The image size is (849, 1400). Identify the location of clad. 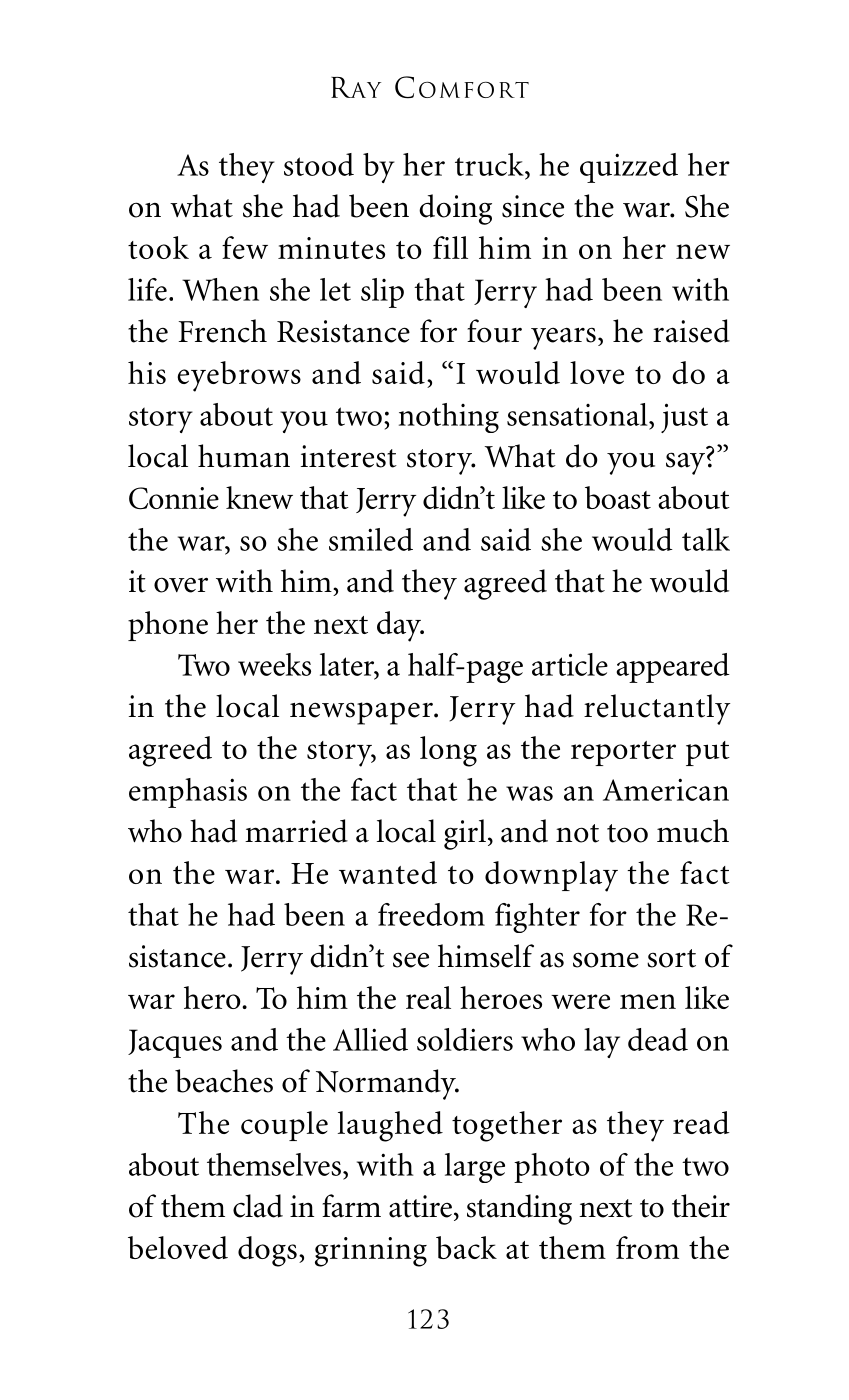
(258, 1206).
